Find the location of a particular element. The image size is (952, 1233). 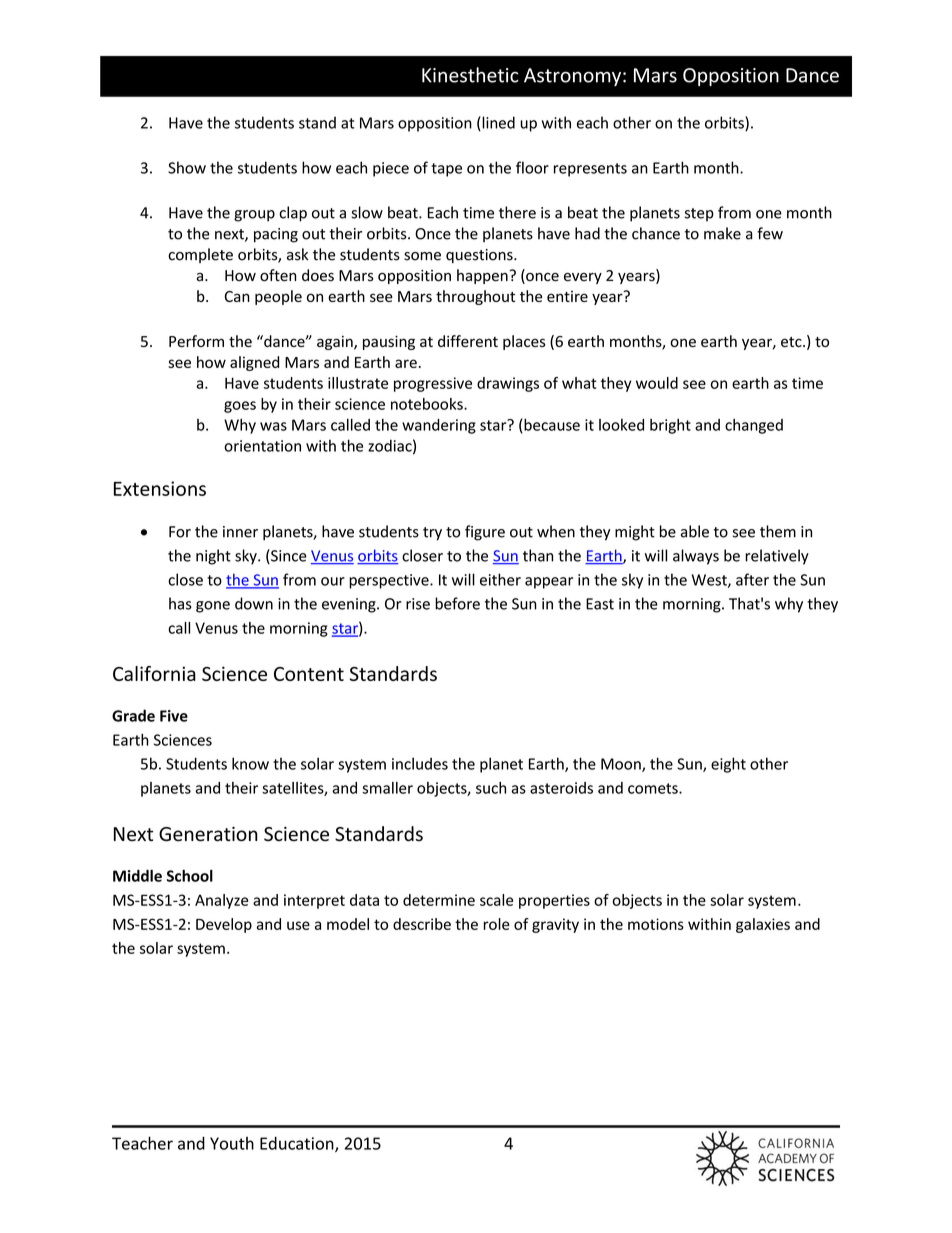

galaxies is located at coordinates (763, 925).
